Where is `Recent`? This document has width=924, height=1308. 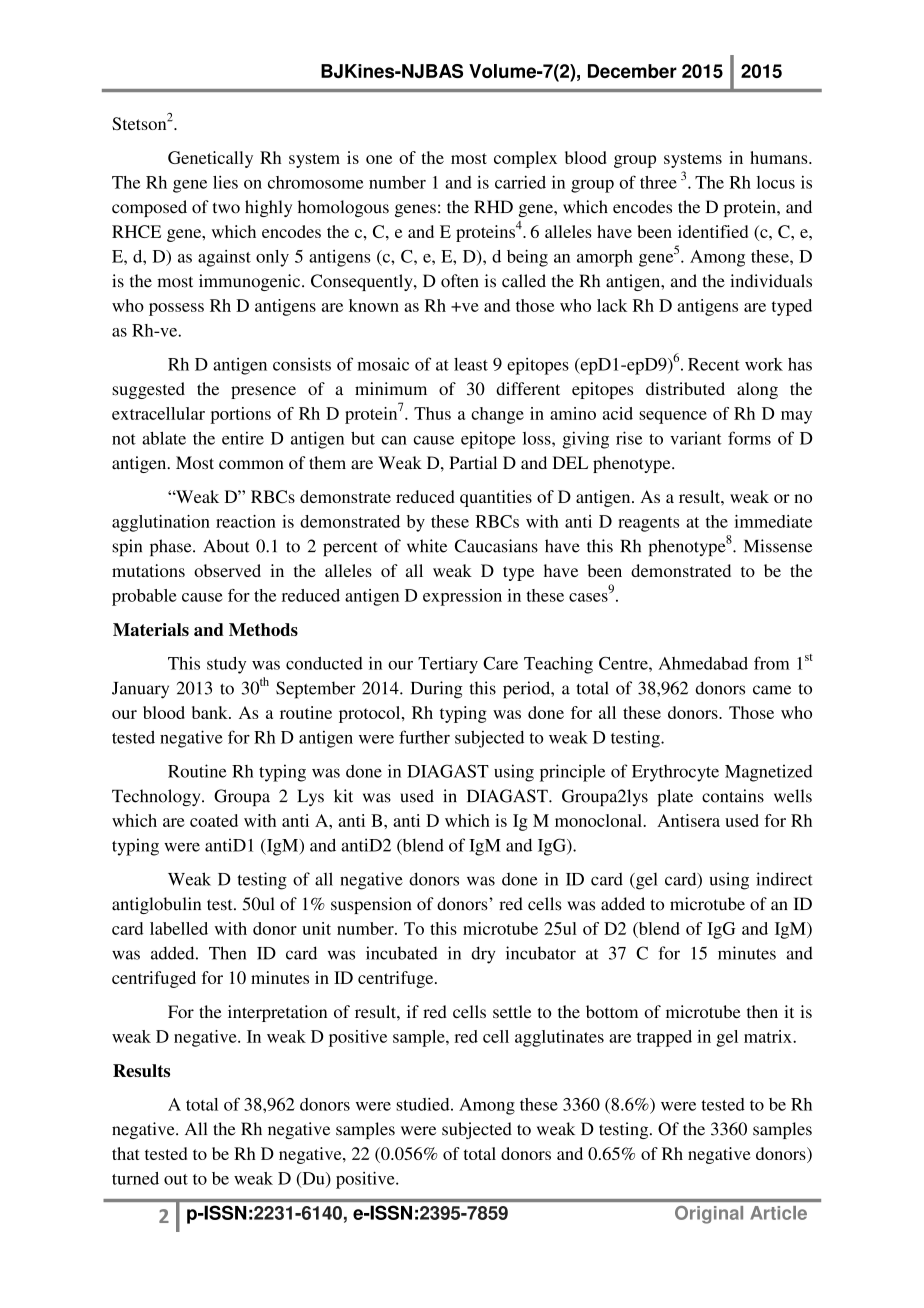 Recent is located at coordinates (714, 364).
